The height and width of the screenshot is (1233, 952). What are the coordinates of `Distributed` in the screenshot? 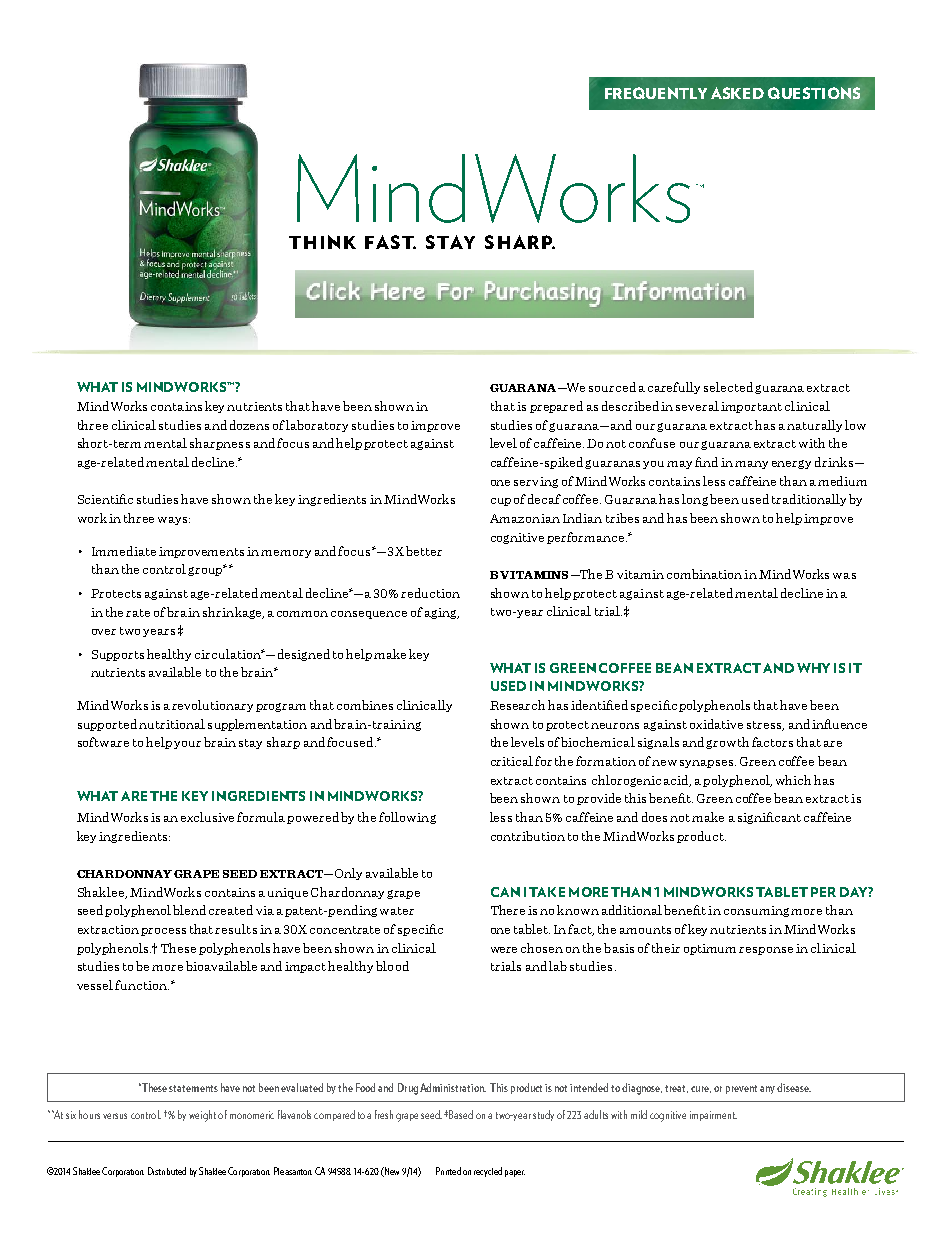 It's located at (167, 1171).
